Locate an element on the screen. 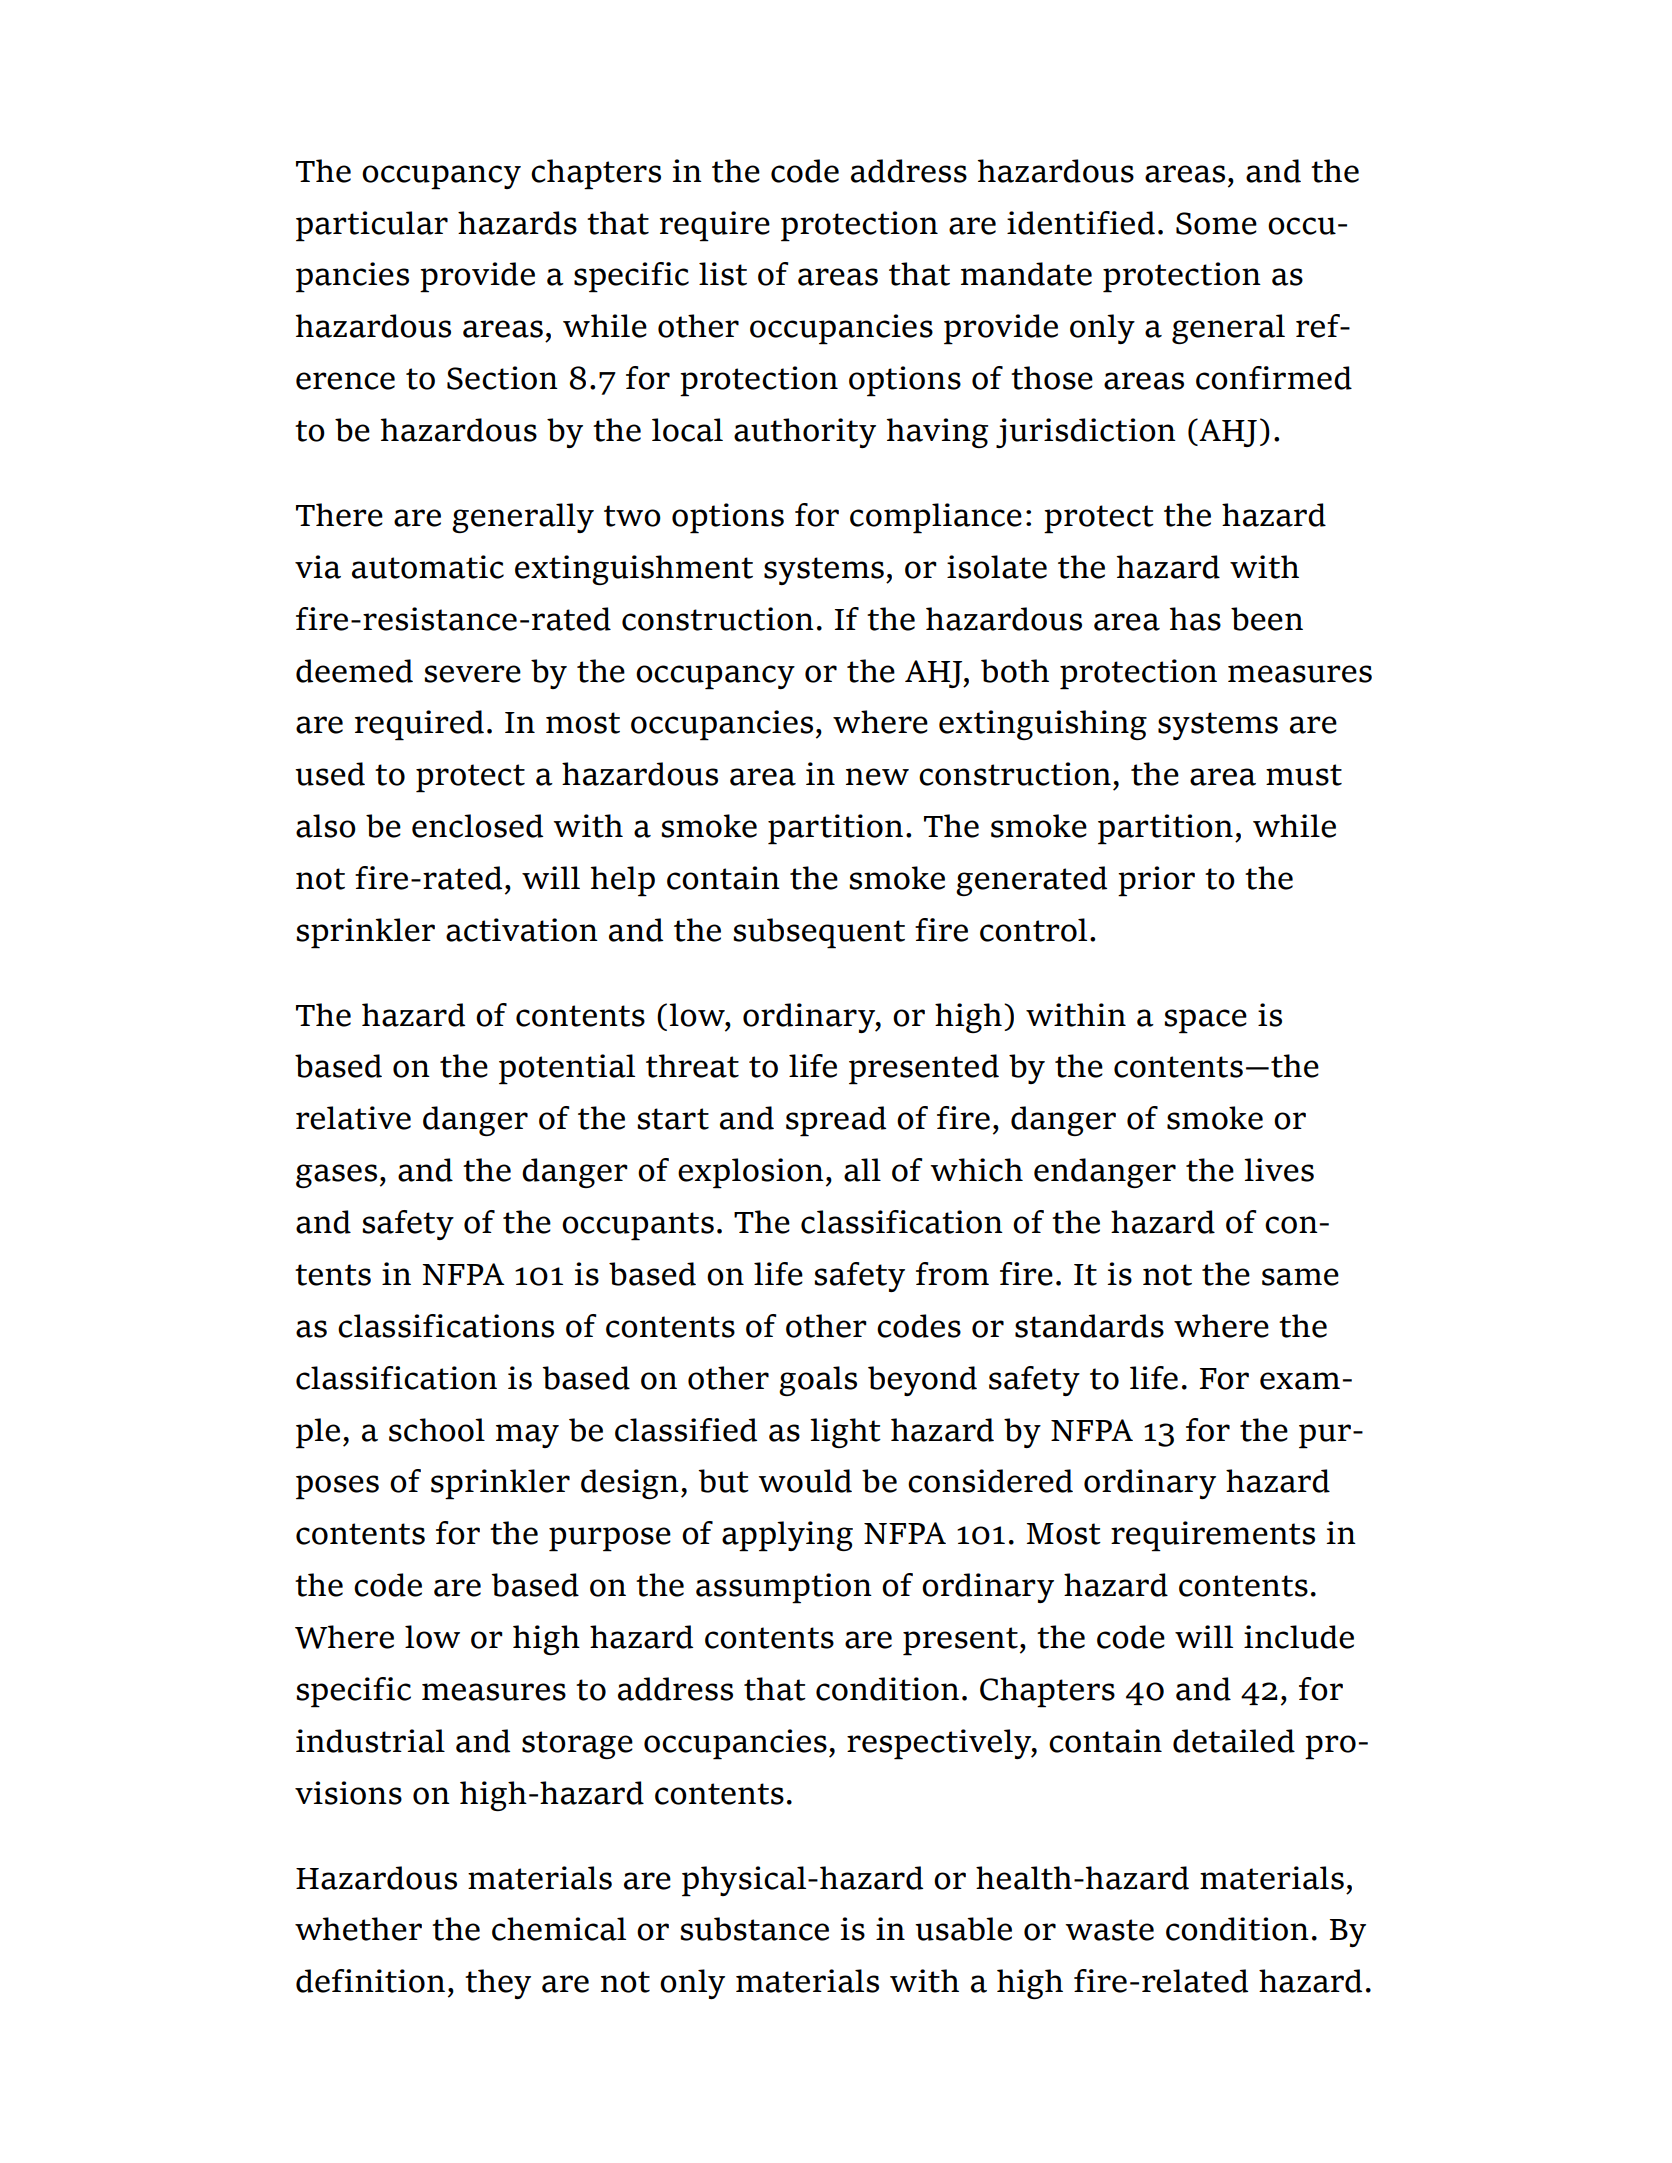 The width and height of the screenshot is (1672, 2163). enclosed is located at coordinates (477, 826).
